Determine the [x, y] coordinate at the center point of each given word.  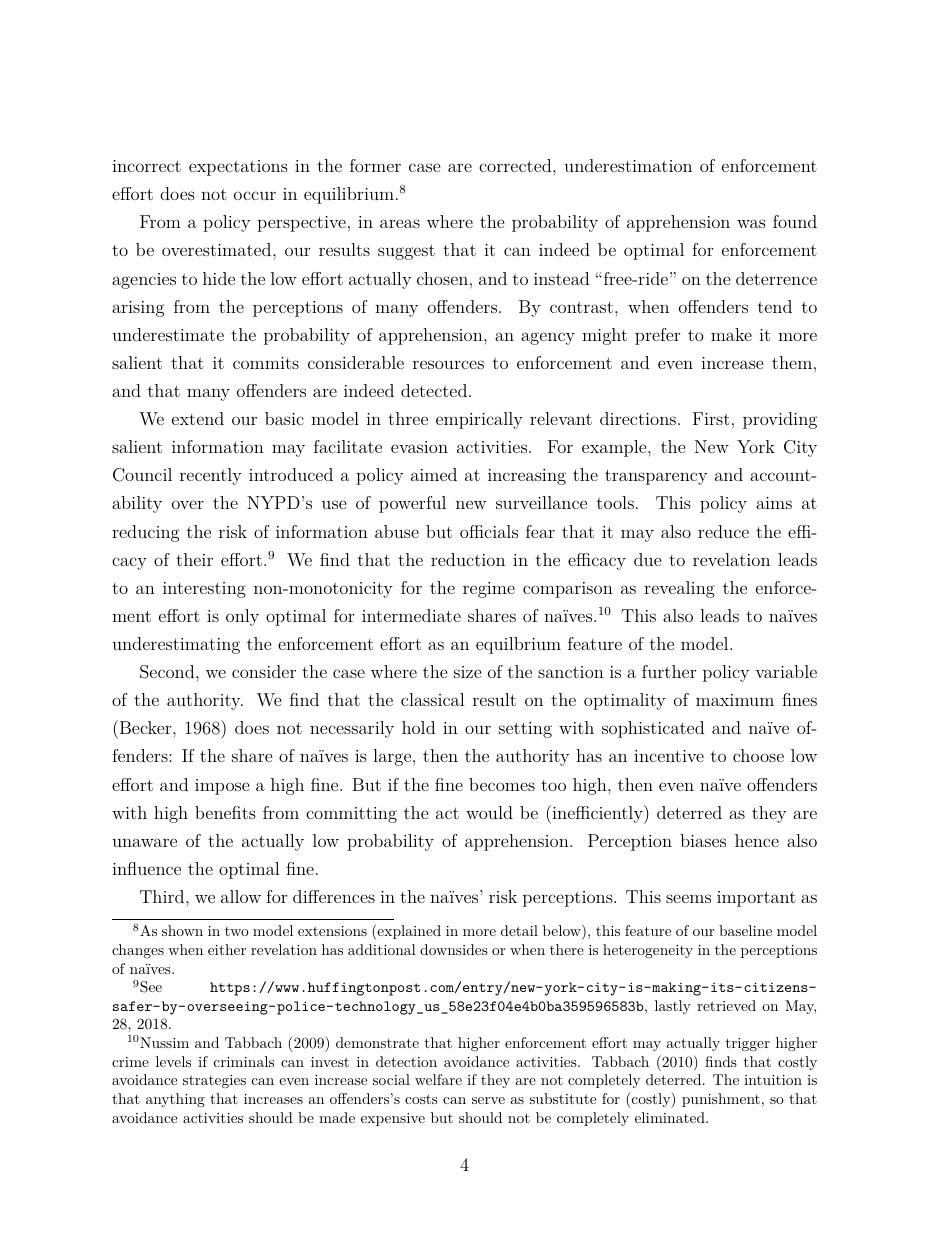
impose [222, 787]
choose [758, 755]
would [489, 812]
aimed [434, 474]
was [751, 223]
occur [255, 195]
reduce [723, 531]
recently [211, 476]
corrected [516, 165]
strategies [214, 1081]
